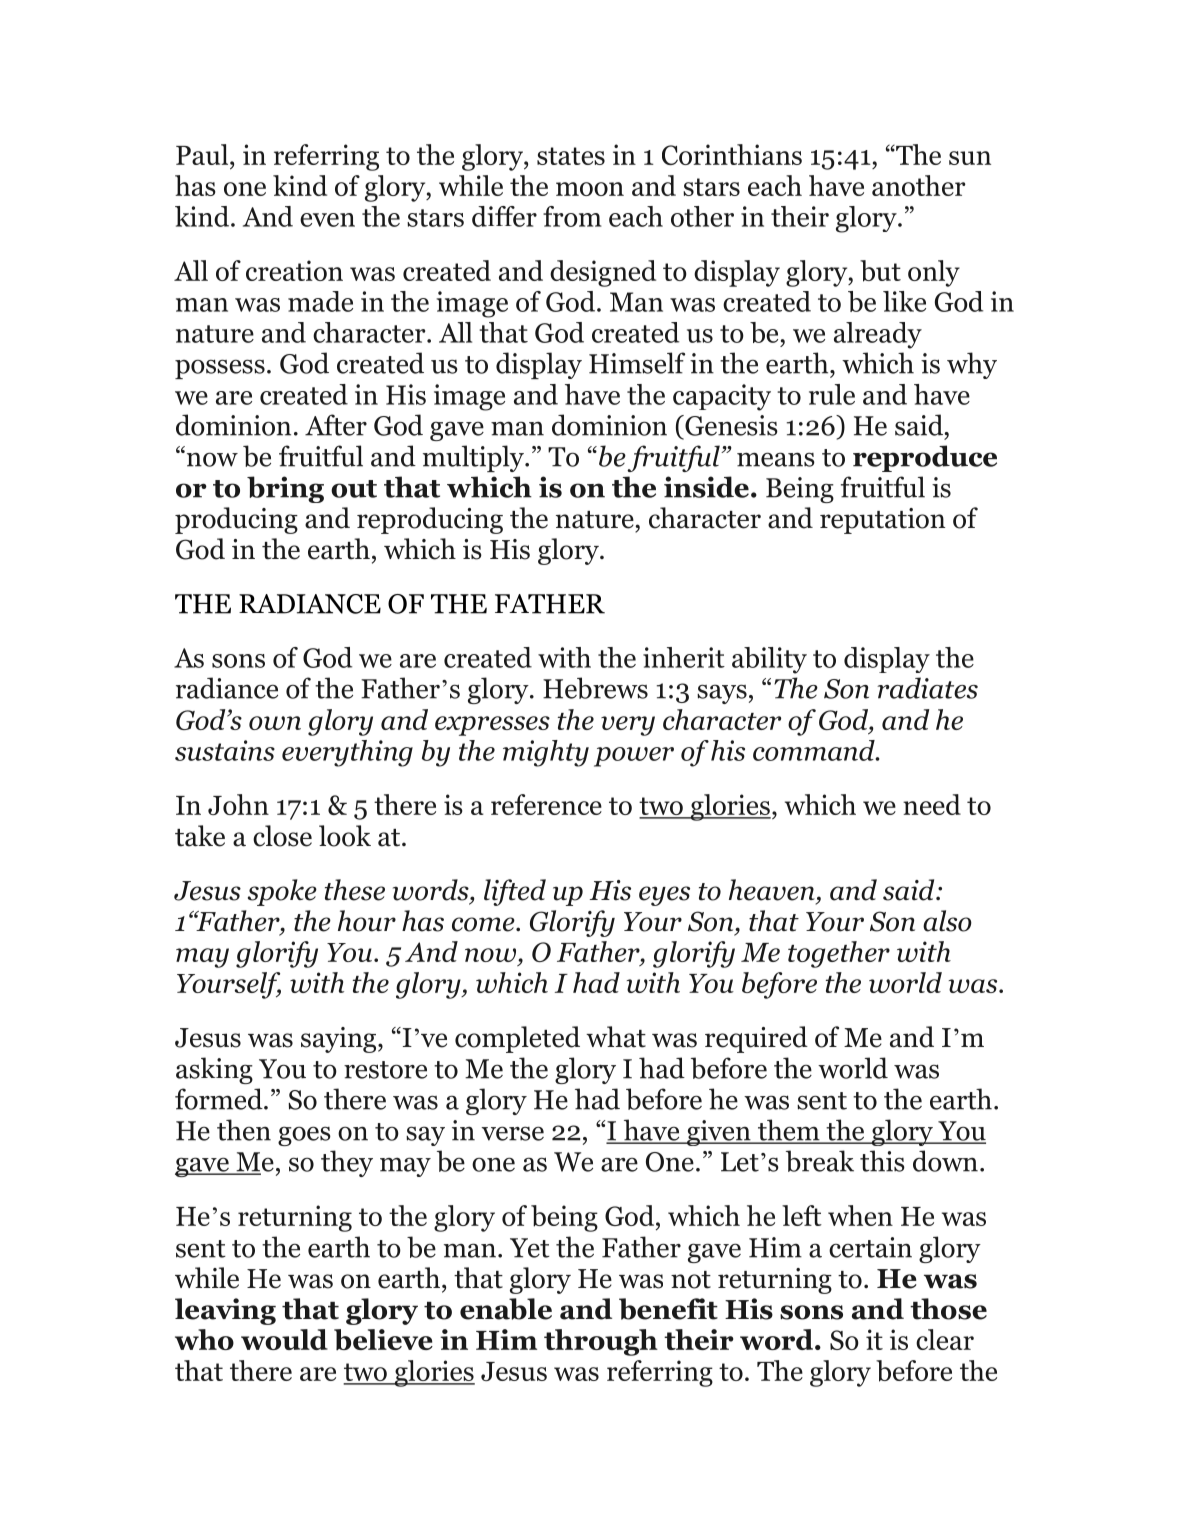  Describe the element at coordinates (225, 750) in the page. I see `sustains` at that location.
